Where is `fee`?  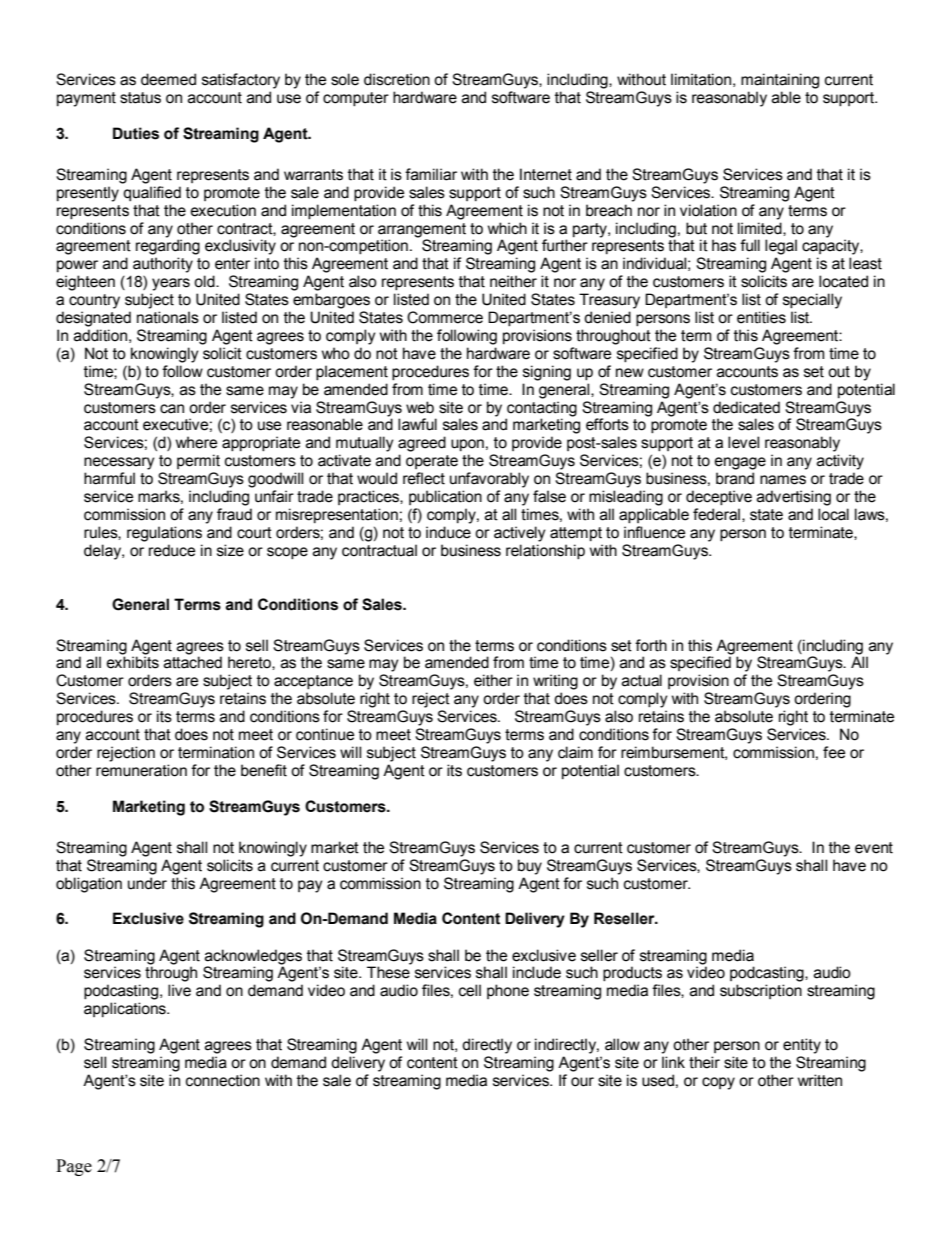
fee is located at coordinates (834, 752).
